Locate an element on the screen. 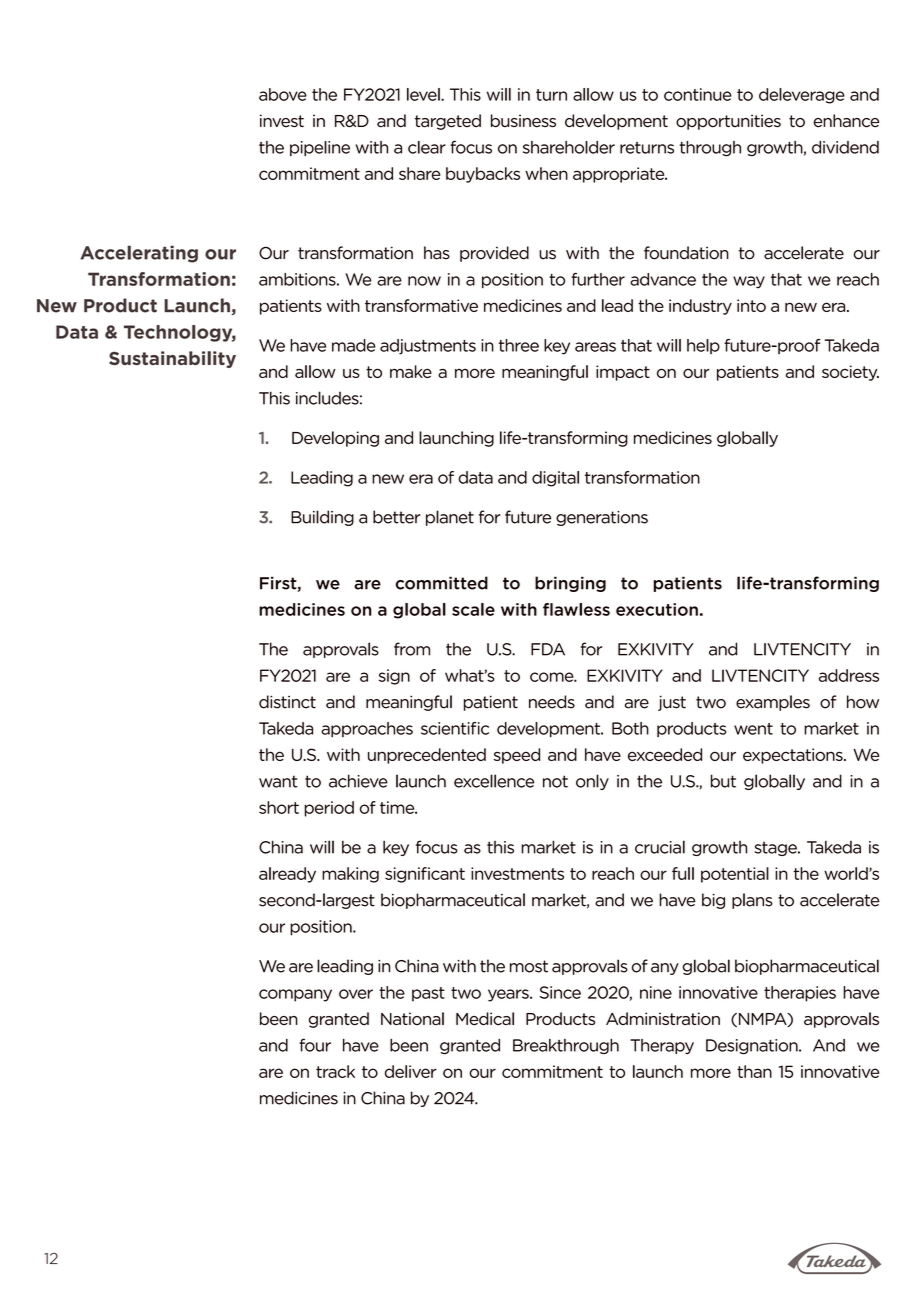 Image resolution: width=924 pixels, height=1308 pixels. digital is located at coordinates (555, 479).
